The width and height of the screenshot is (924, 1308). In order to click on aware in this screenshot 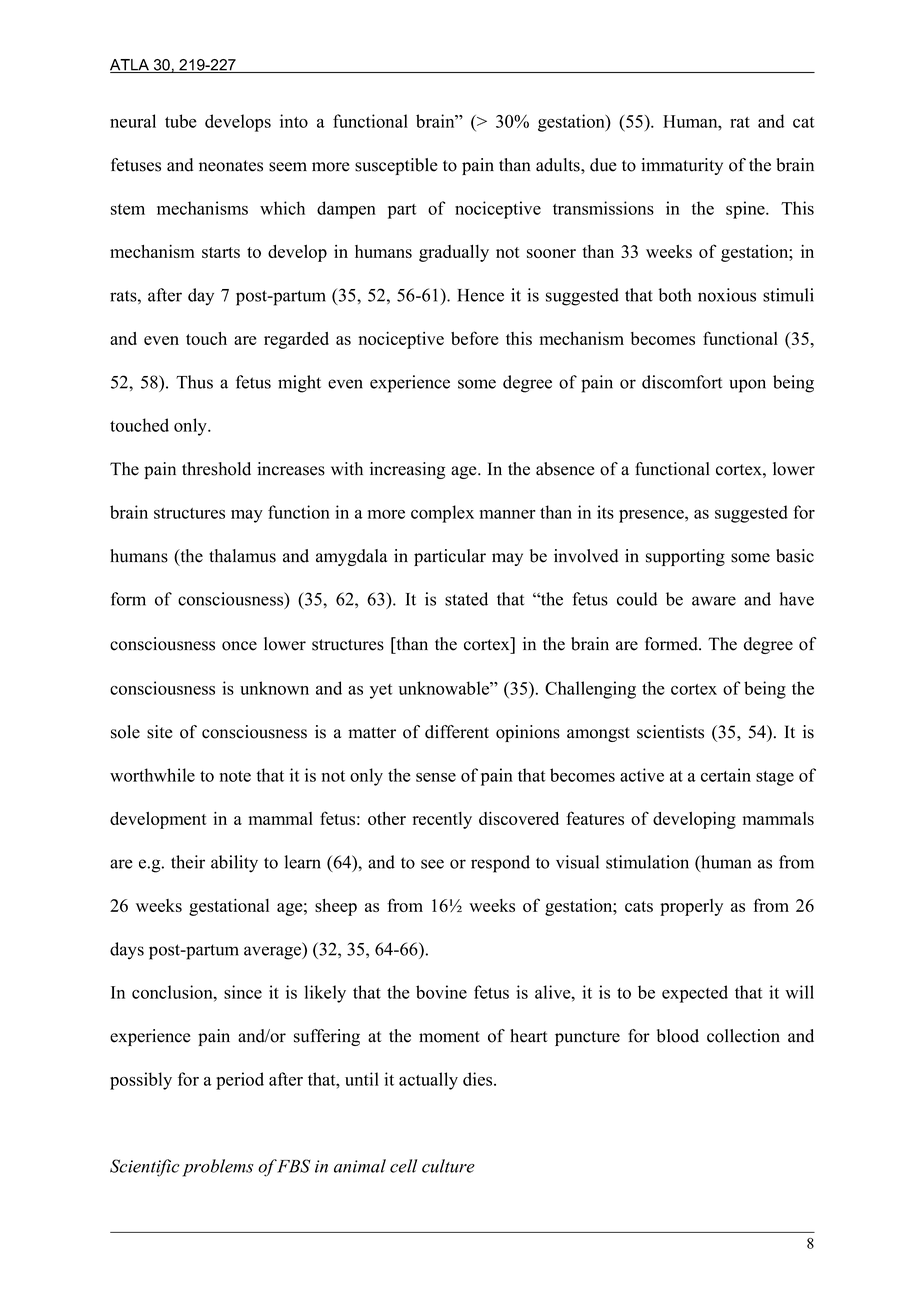, I will do `click(714, 601)`.
